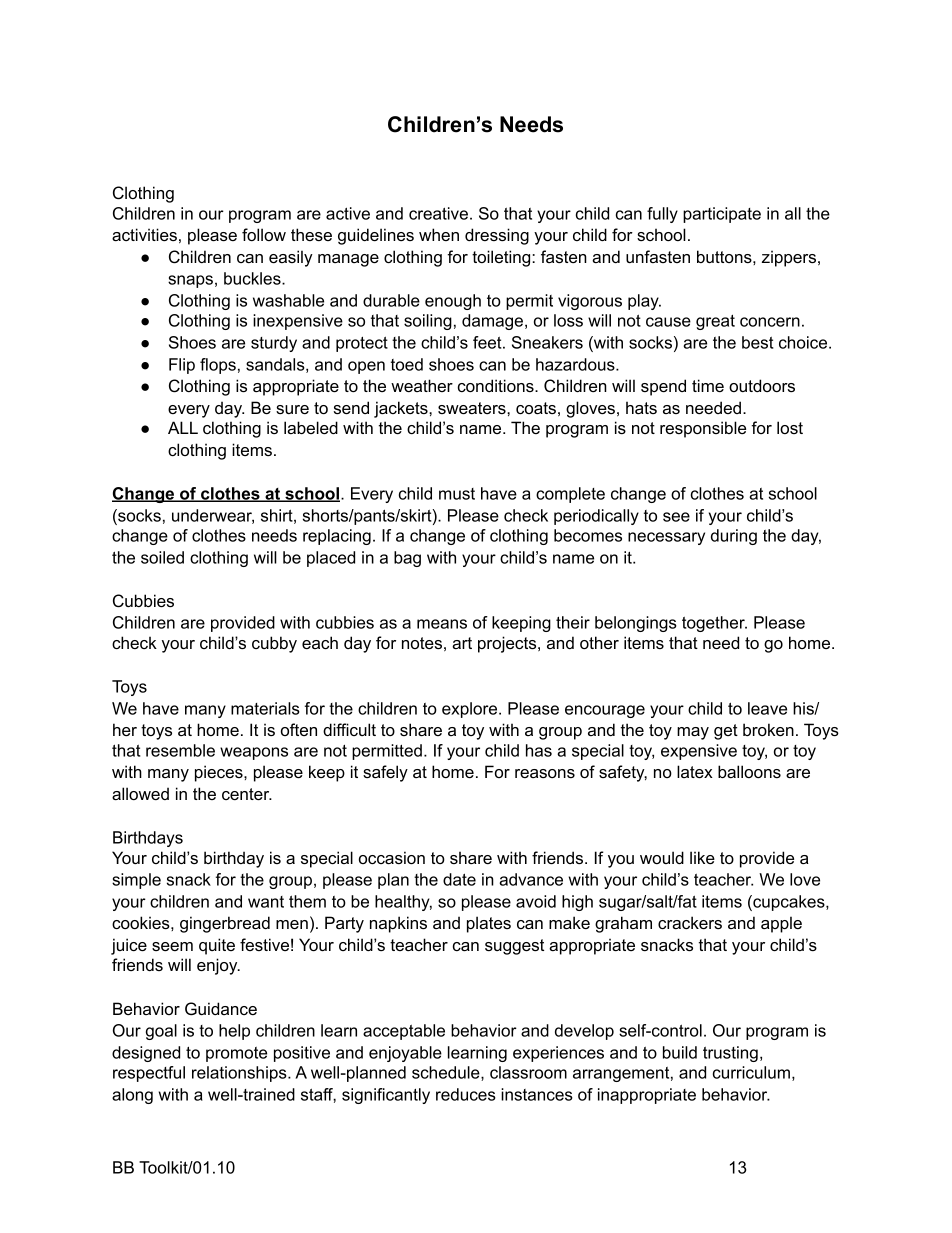 The image size is (952, 1233). What do you see at coordinates (220, 773) in the screenshot?
I see `pieces` at bounding box center [220, 773].
